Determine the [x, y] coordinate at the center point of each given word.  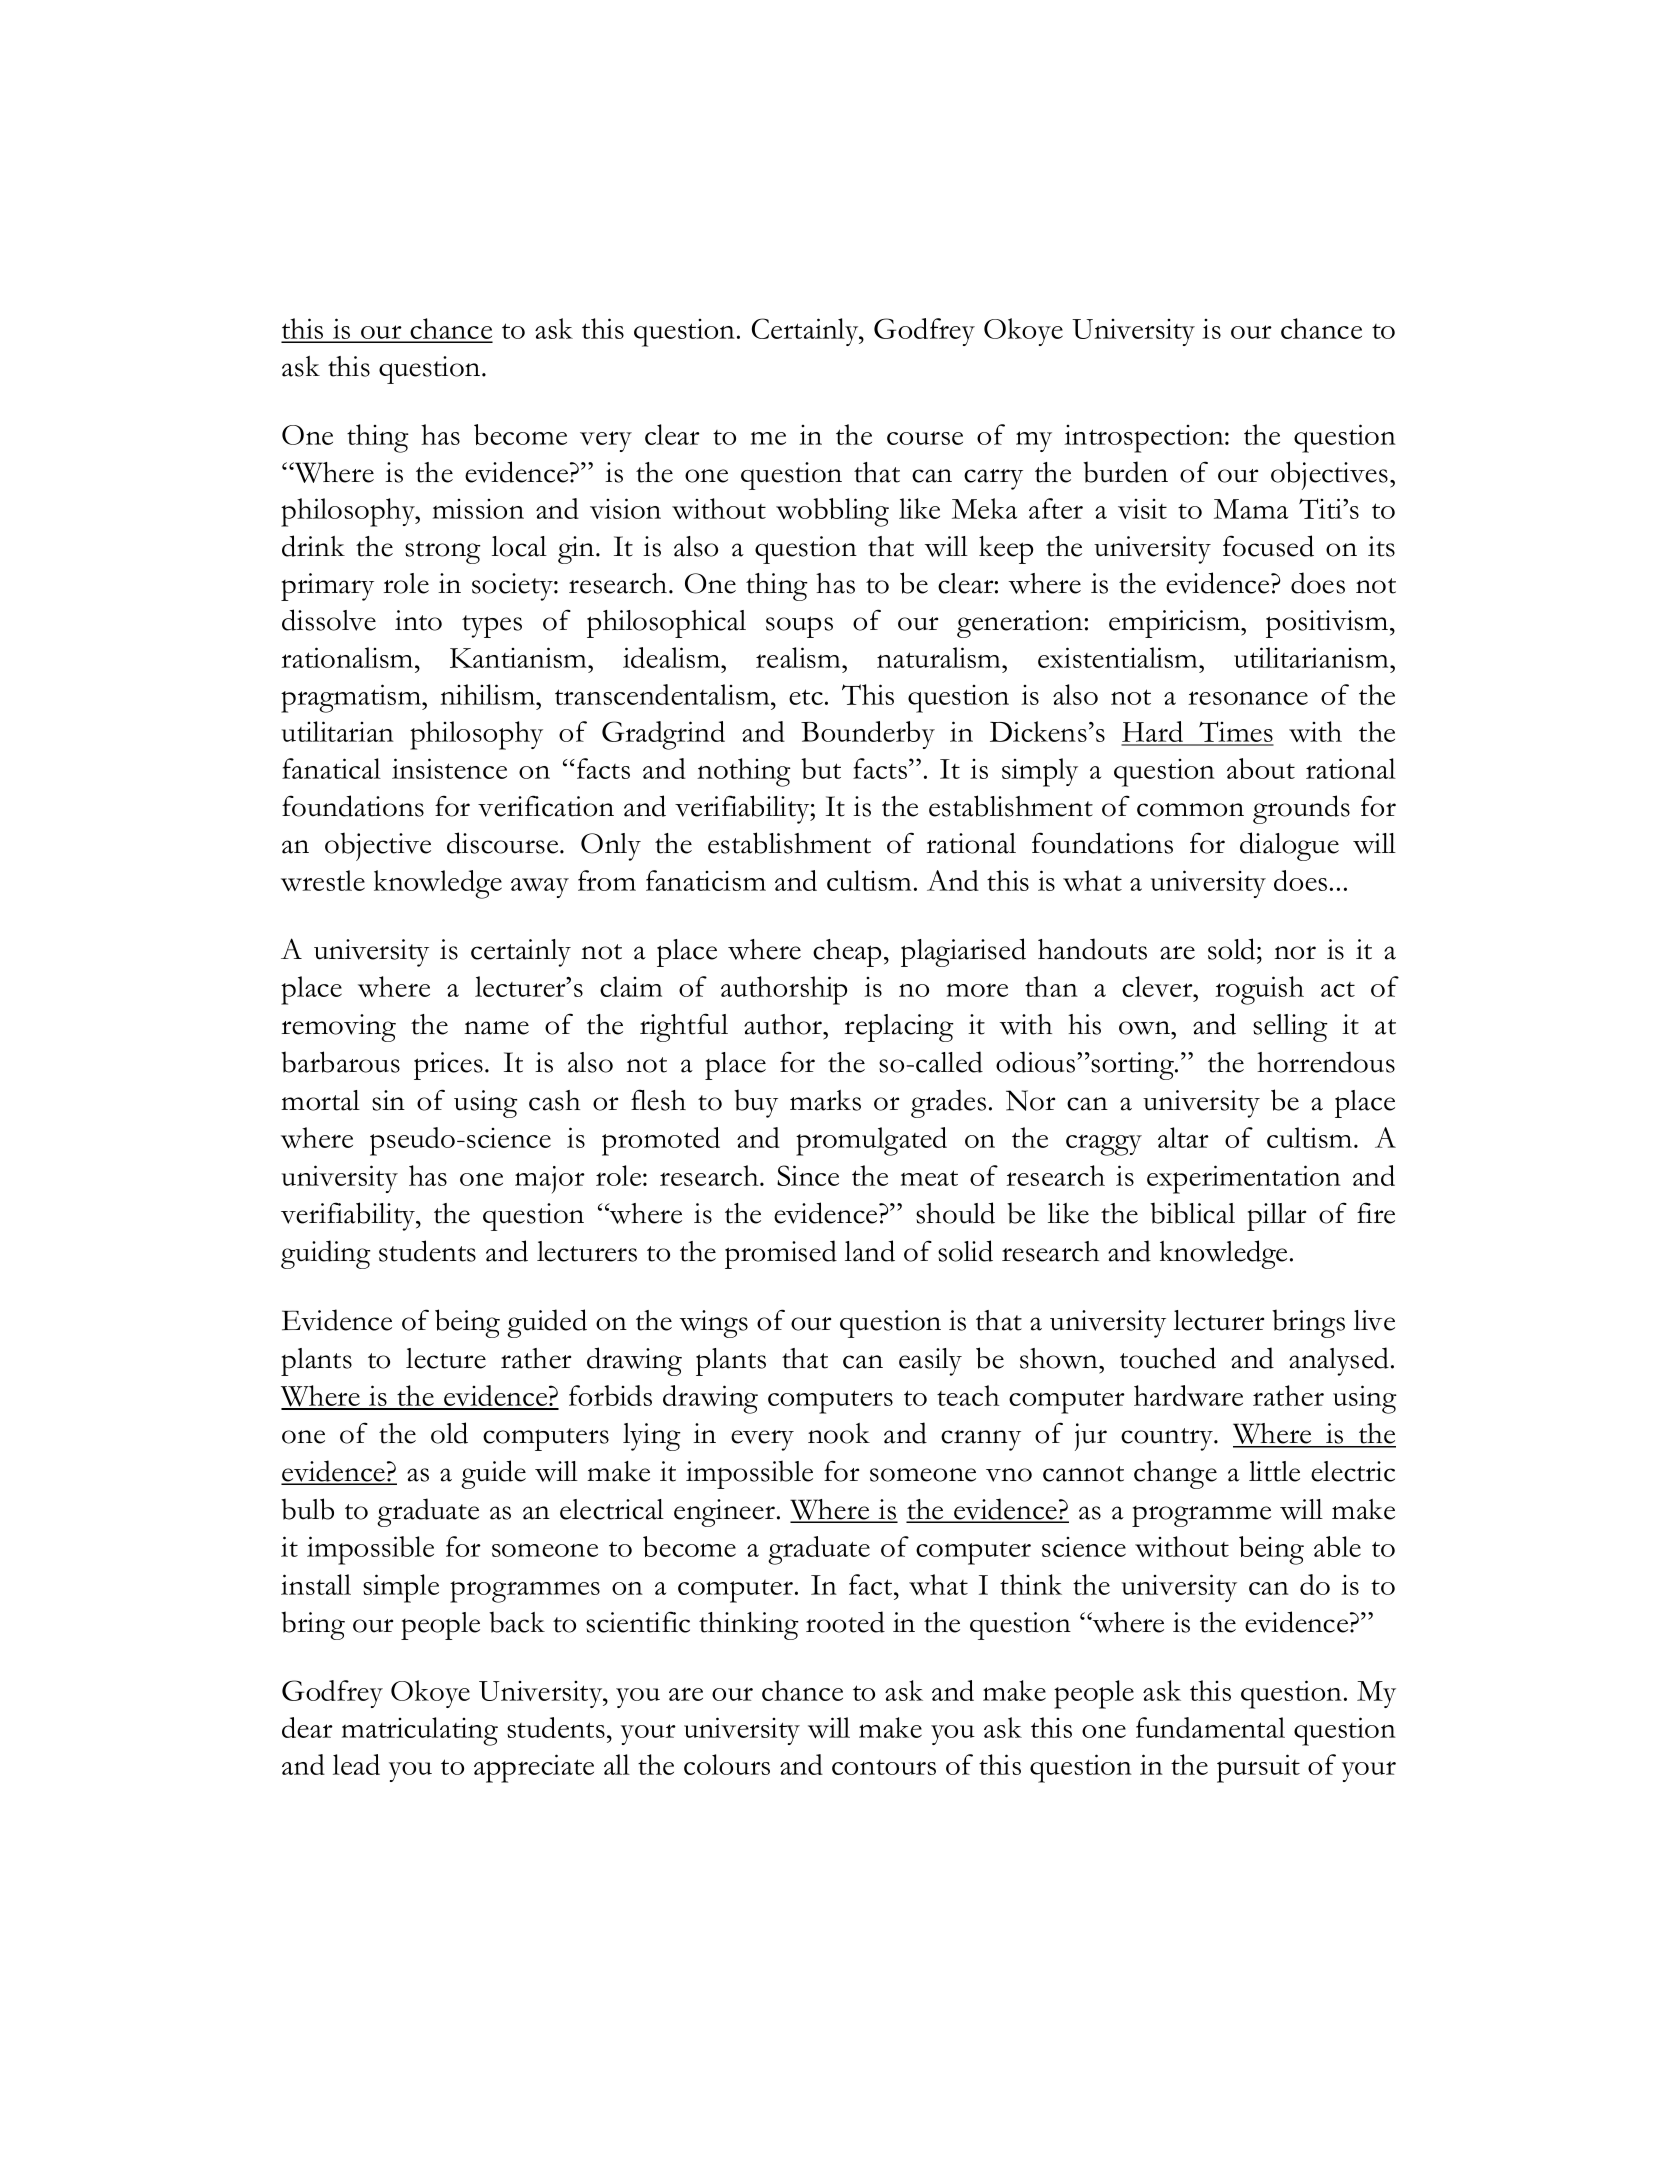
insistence [449, 768]
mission [478, 509]
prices [448, 1066]
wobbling [832, 512]
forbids [610, 1395]
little [1274, 1471]
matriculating [419, 1731]
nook [839, 1433]
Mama [1251, 509]
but [821, 768]
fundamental [1210, 1727]
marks [825, 1100]
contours [884, 1767]
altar [1183, 1137]
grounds [1301, 809]
